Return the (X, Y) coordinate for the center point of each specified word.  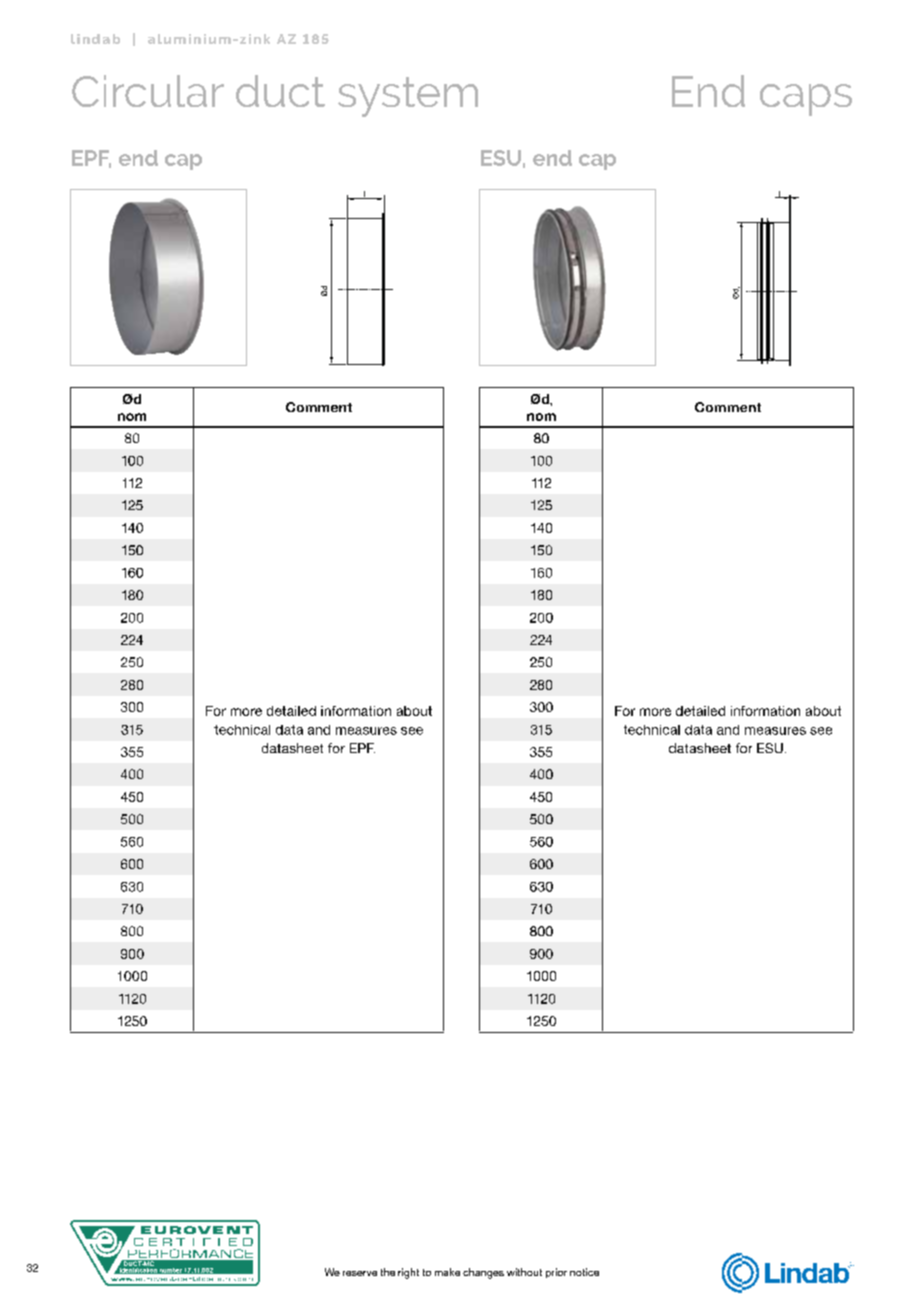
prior (556, 1273)
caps (806, 100)
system (408, 97)
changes (483, 1273)
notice (584, 1272)
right (408, 1273)
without (524, 1272)
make (447, 1272)
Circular (148, 91)
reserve (360, 1273)
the (388, 1272)
